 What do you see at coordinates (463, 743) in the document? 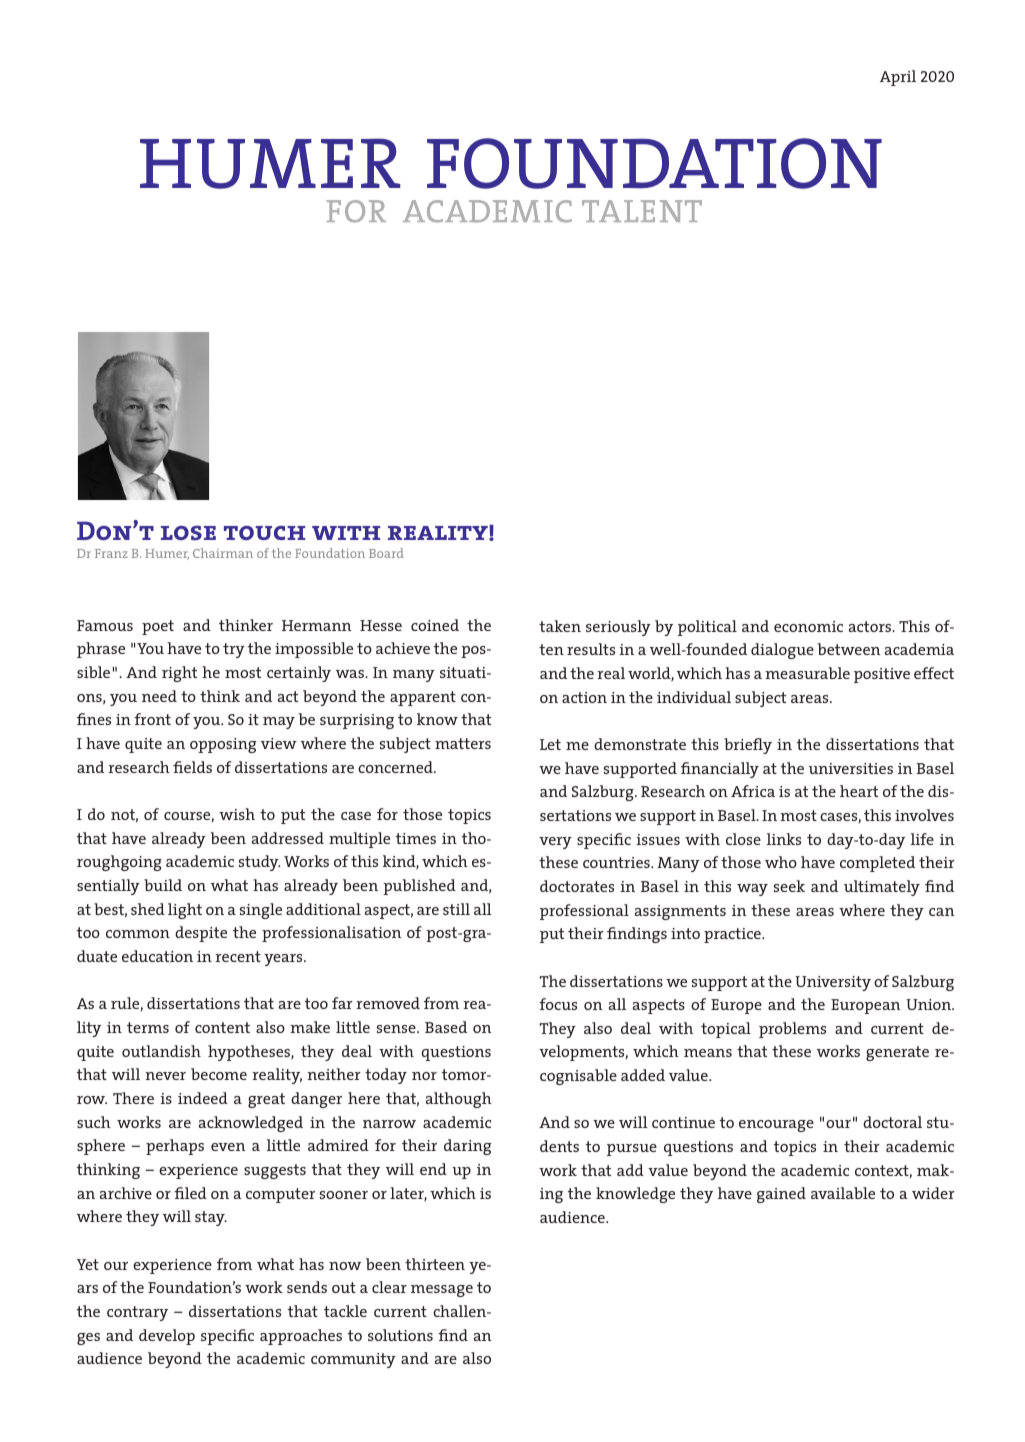
I see `matters` at bounding box center [463, 743].
